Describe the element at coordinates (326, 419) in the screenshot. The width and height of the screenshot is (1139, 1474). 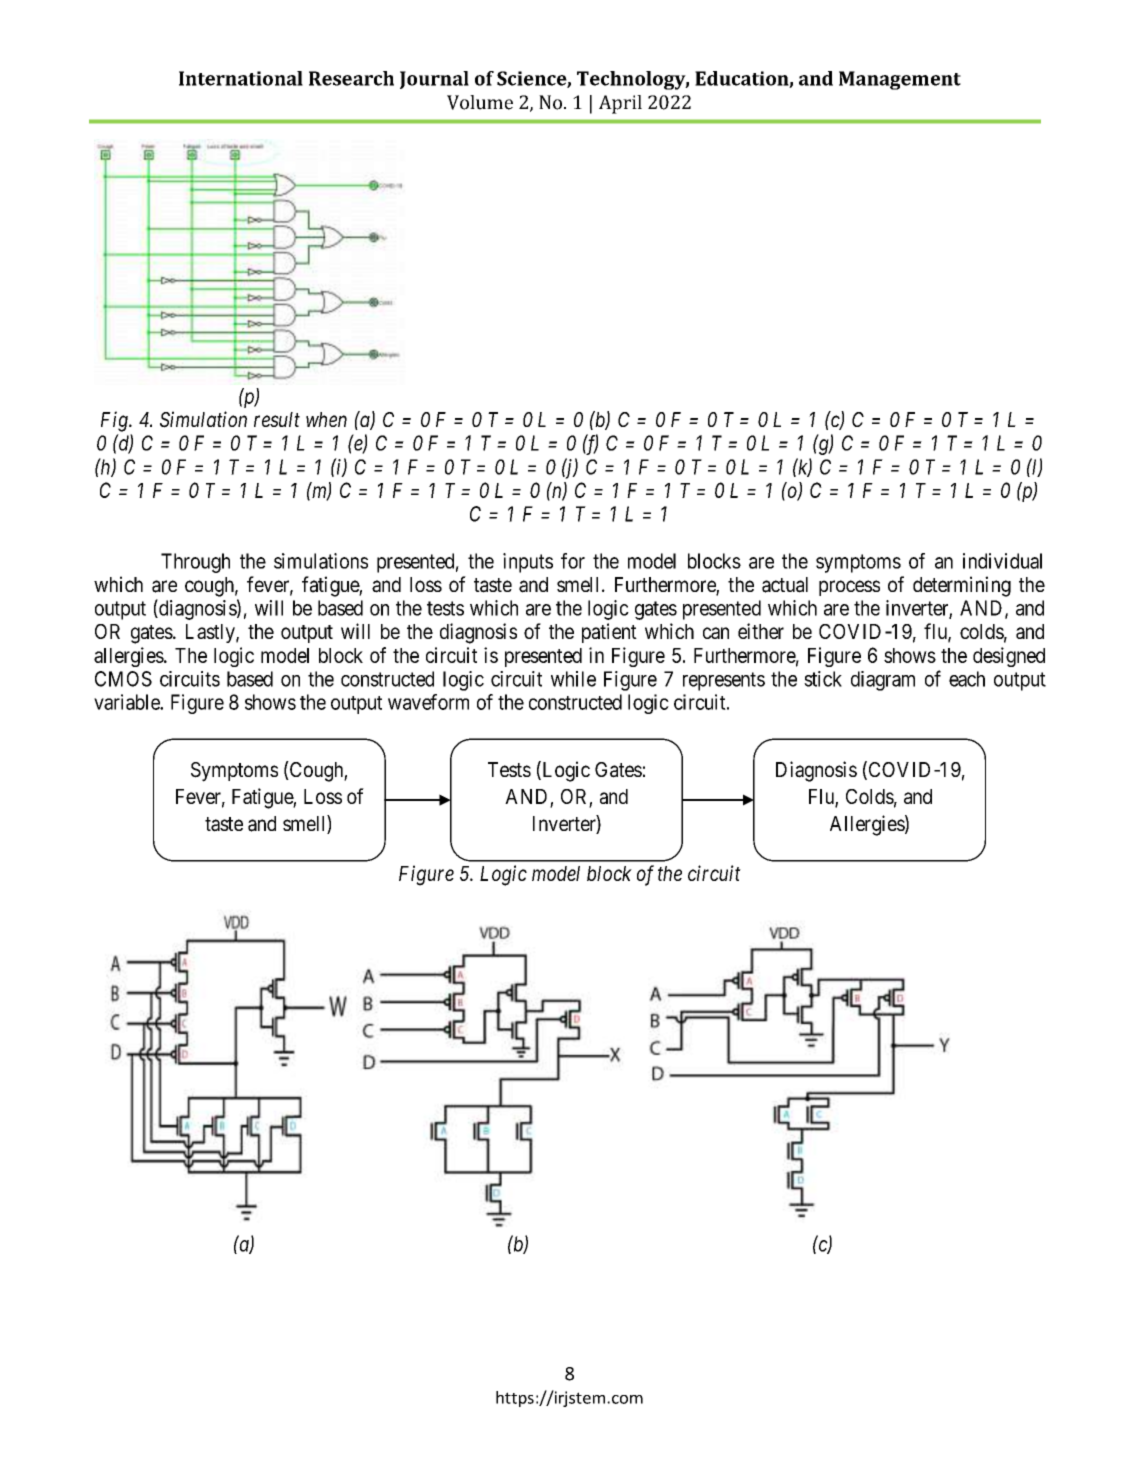
I see `when` at that location.
